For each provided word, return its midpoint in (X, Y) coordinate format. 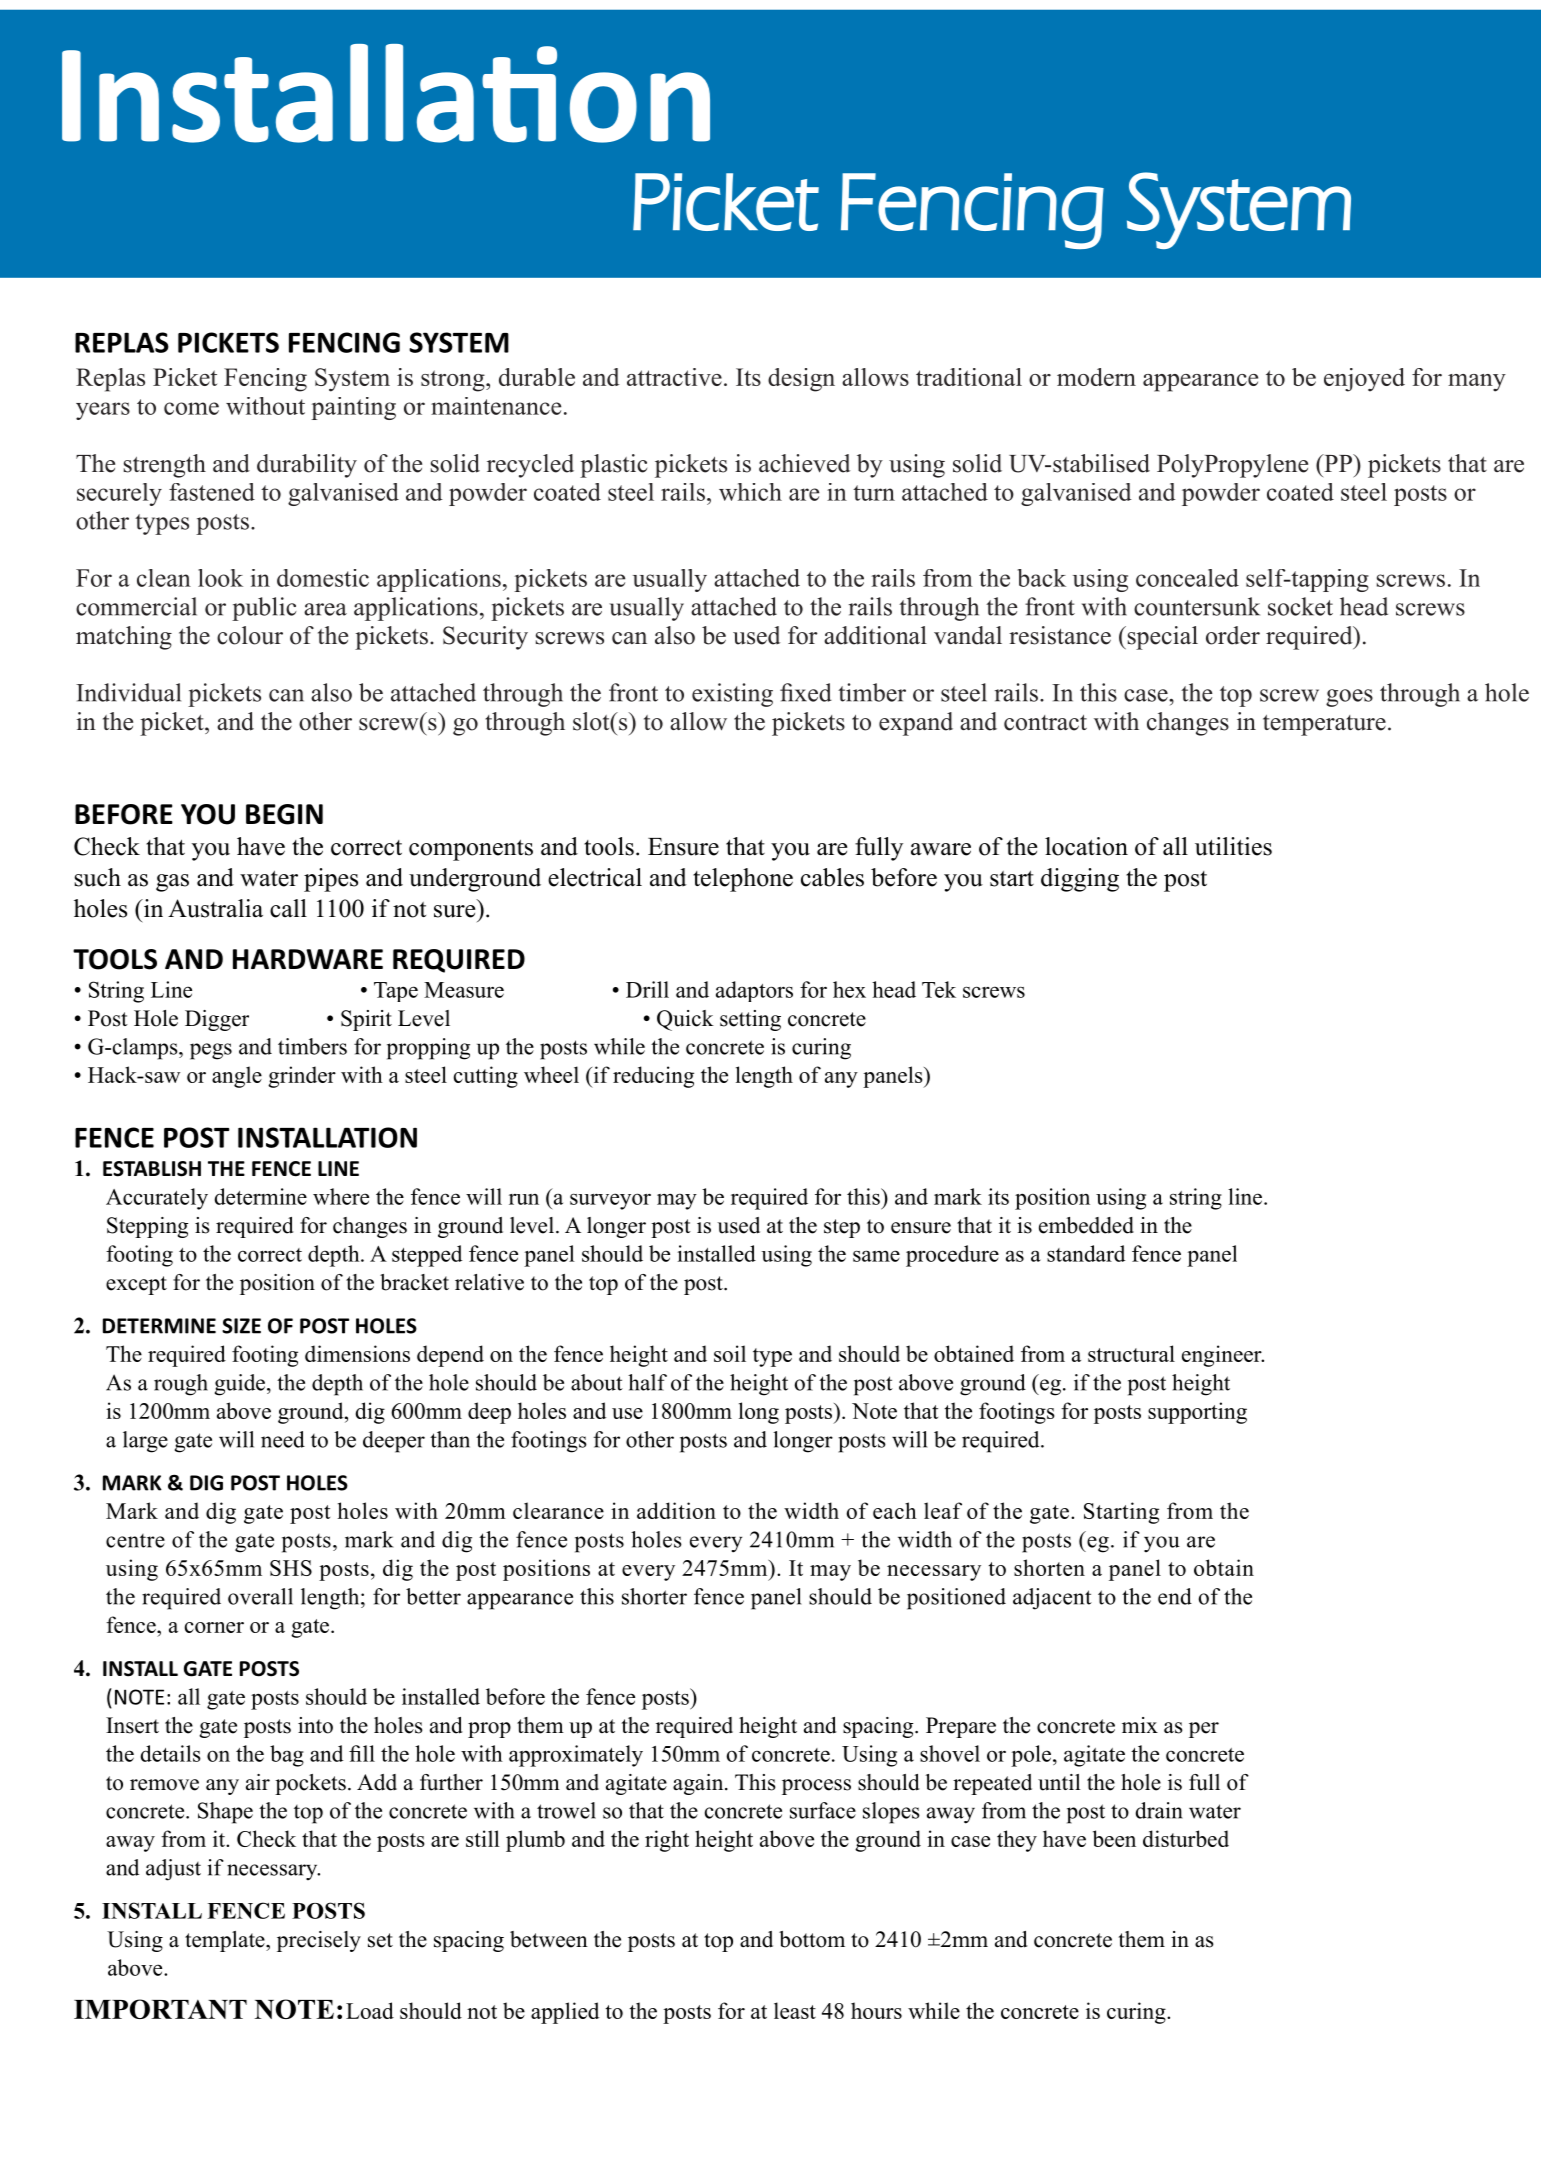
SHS (291, 1568)
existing (732, 695)
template (226, 1941)
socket (1300, 606)
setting (750, 1020)
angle (237, 1077)
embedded (1086, 1225)
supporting (1197, 1413)
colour (250, 635)
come (191, 408)
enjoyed (1364, 380)
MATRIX (650, 148)
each (895, 1510)
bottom (812, 1939)
